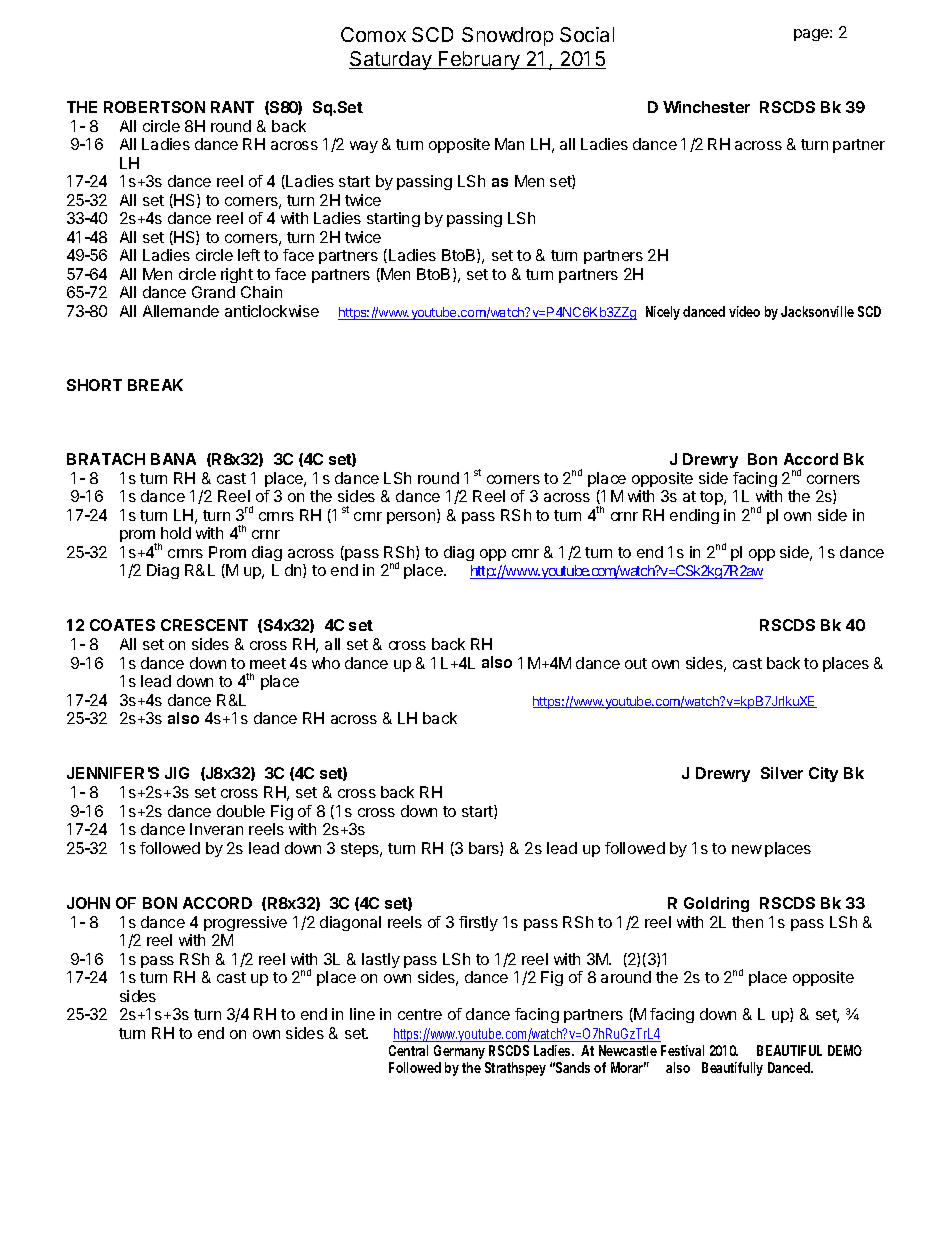 The width and height of the screenshot is (952, 1233). What do you see at coordinates (706, 107) in the screenshot?
I see `Winchester` at bounding box center [706, 107].
